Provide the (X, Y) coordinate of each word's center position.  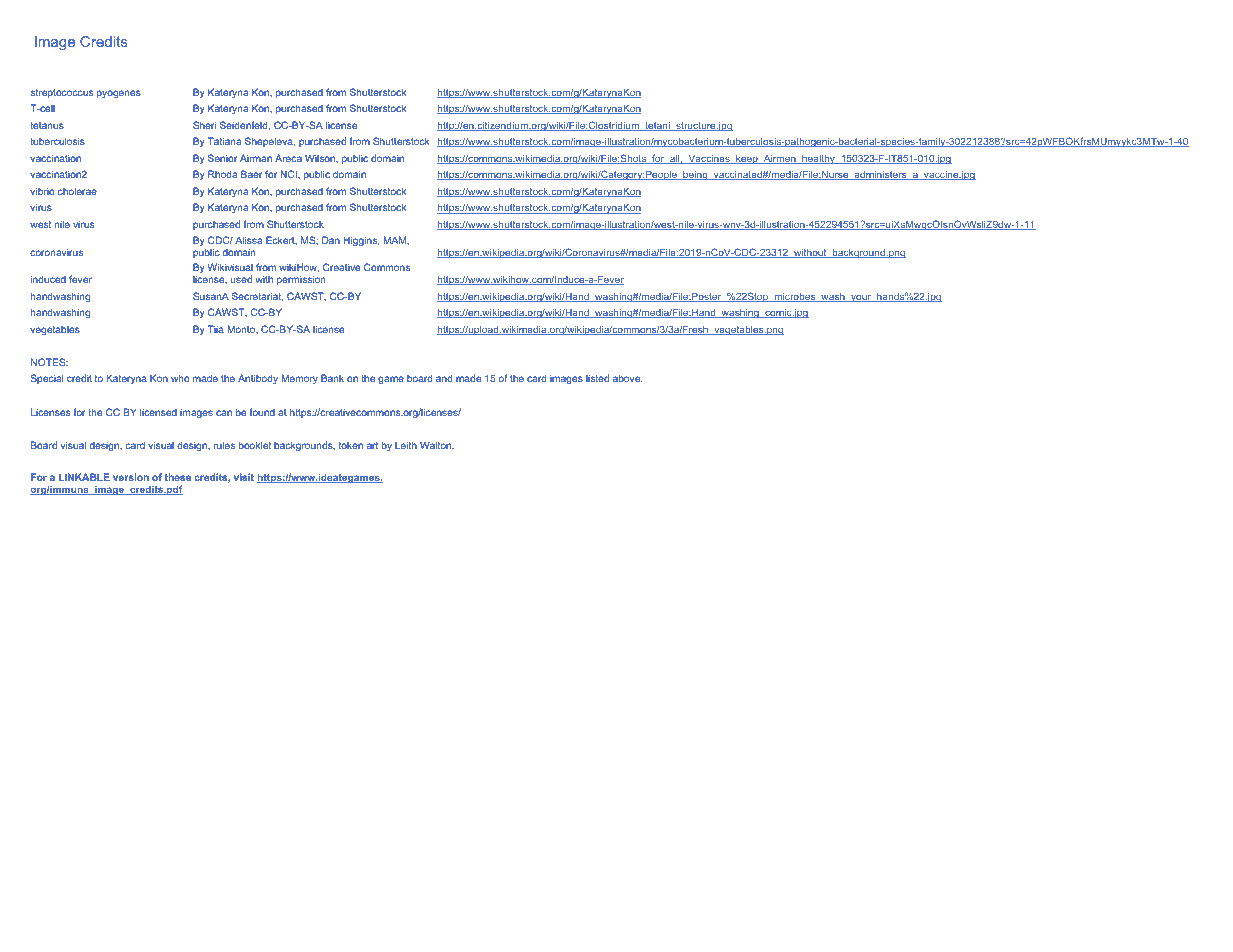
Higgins (361, 241)
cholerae (77, 191)
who (180, 378)
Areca (288, 158)
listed (597, 378)
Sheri (204, 125)
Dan (331, 240)
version (131, 477)
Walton (437, 445)
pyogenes (119, 94)
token (351, 445)
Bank (332, 378)
